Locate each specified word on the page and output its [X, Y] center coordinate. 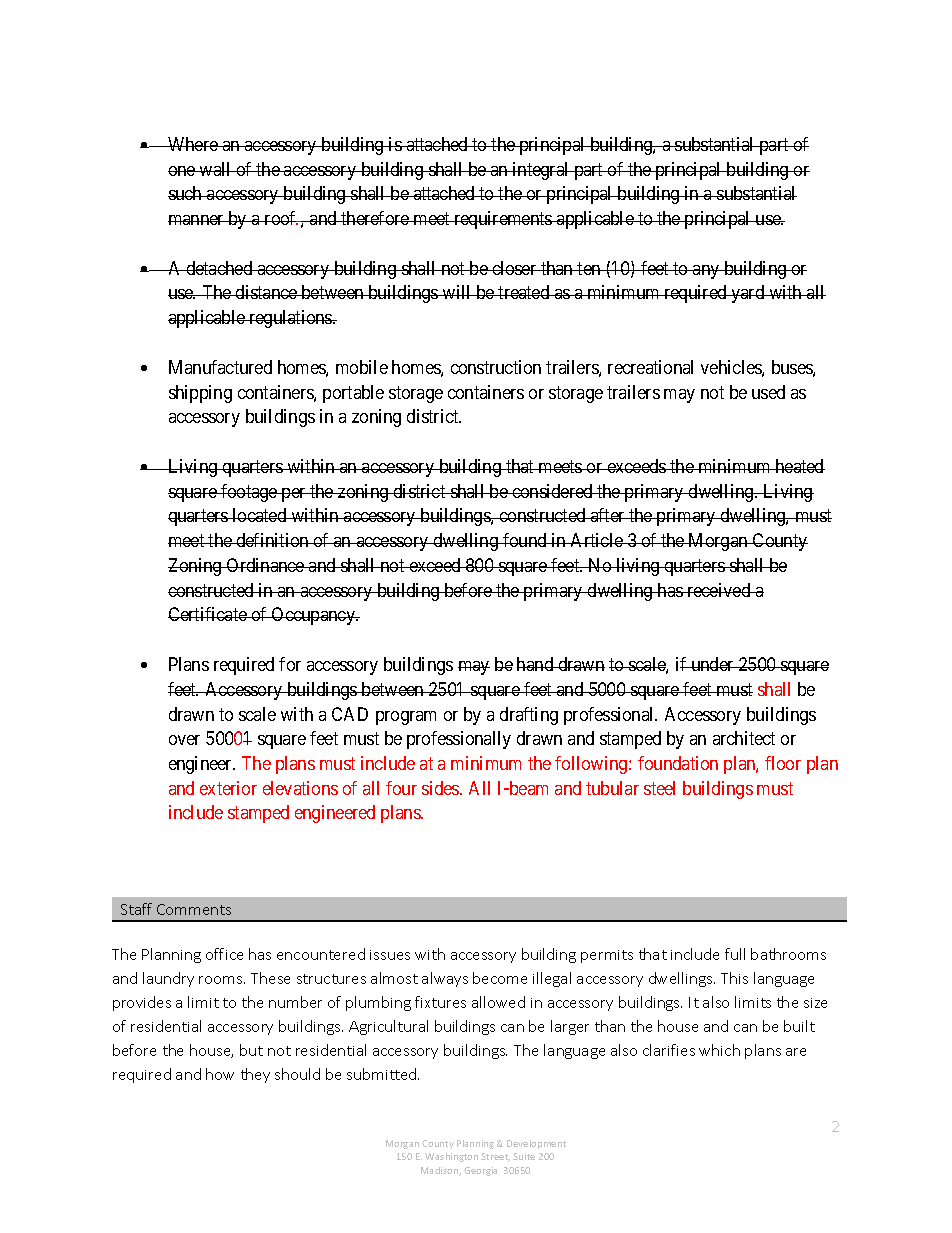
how [220, 1074]
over [184, 740]
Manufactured [220, 367]
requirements [503, 220]
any [706, 272]
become [500, 978]
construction [496, 367]
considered [552, 491]
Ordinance [265, 565]
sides [441, 788]
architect [744, 738]
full [735, 954]
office [224, 954]
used [768, 392]
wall [216, 169]
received [719, 590]
